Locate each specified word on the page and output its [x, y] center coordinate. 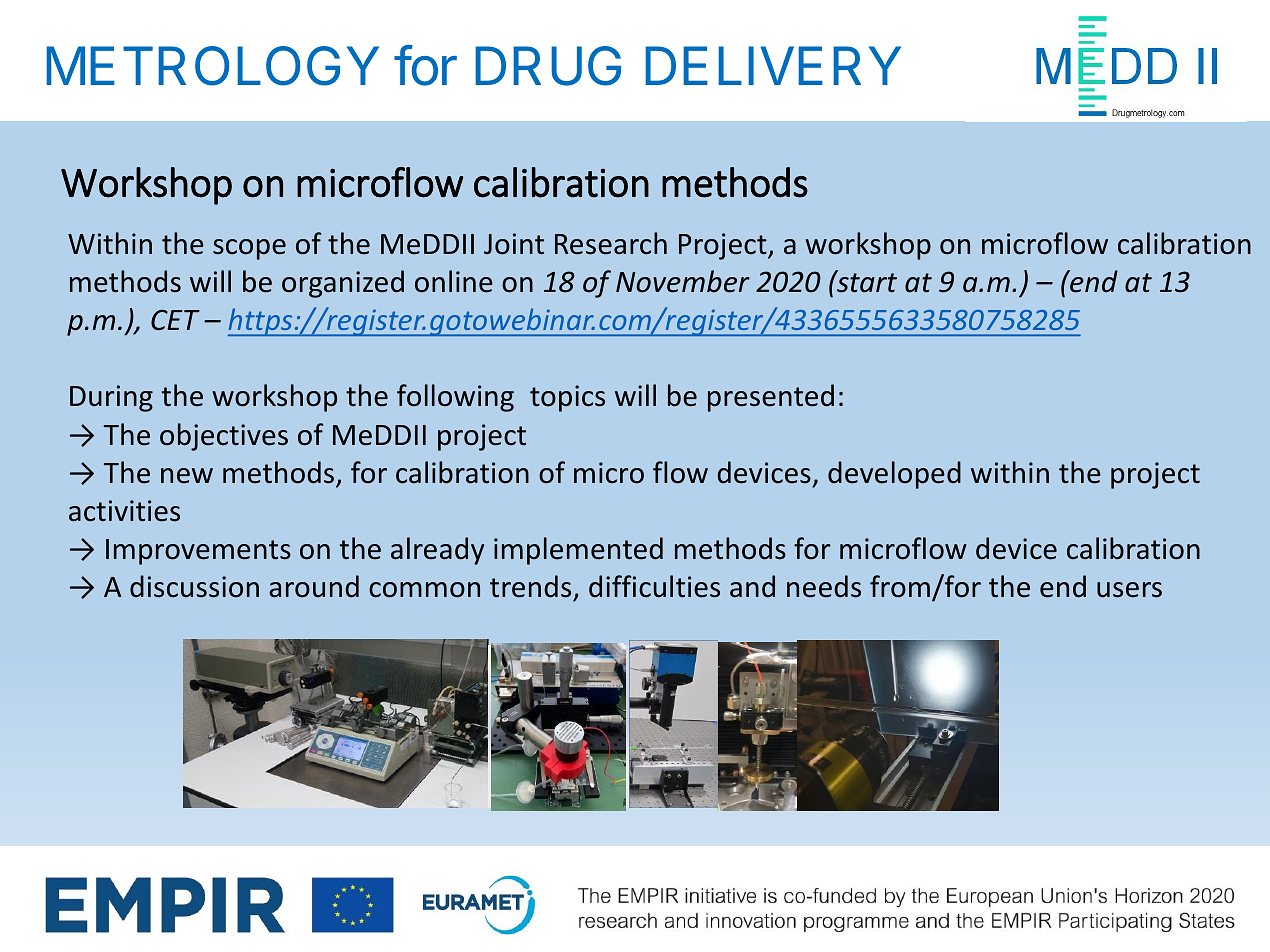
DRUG [548, 66]
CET [175, 319]
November [683, 281]
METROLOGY [212, 66]
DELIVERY [773, 65]
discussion [194, 586]
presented [771, 398]
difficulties [654, 586]
